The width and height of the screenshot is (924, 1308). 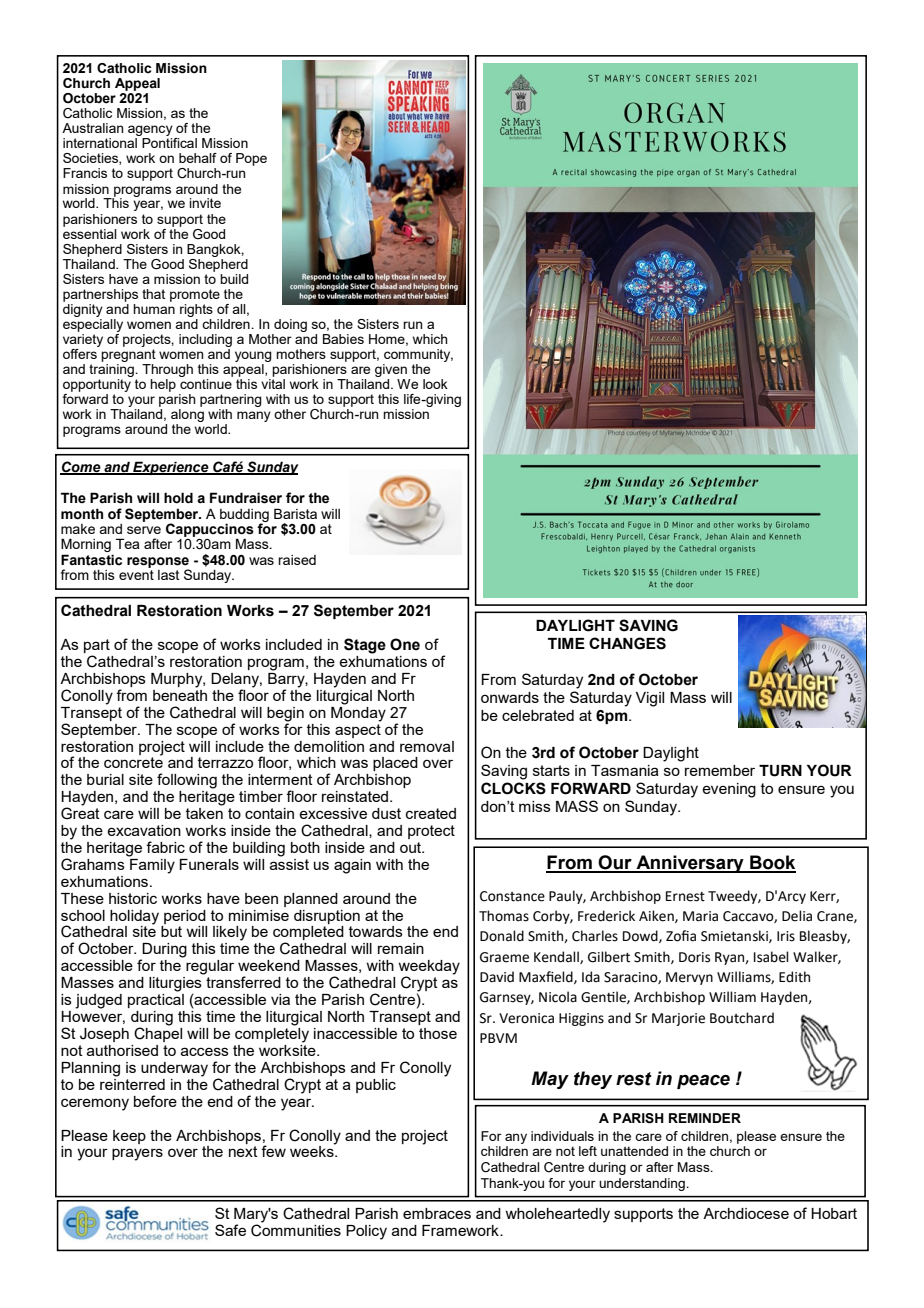 What do you see at coordinates (137, 1154) in the screenshot?
I see `prayers` at bounding box center [137, 1154].
